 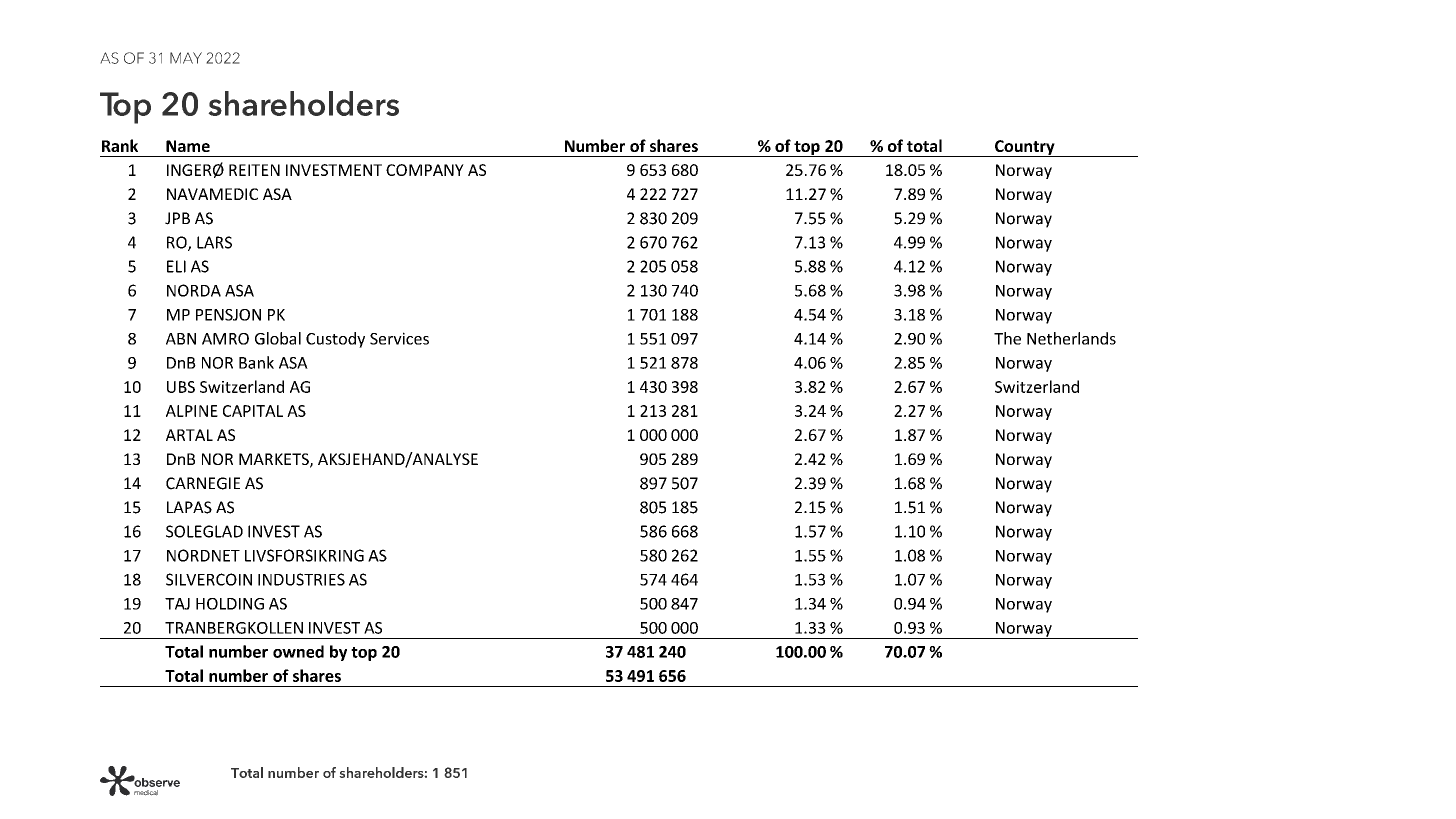 I want to click on Bank, so click(x=256, y=362).
